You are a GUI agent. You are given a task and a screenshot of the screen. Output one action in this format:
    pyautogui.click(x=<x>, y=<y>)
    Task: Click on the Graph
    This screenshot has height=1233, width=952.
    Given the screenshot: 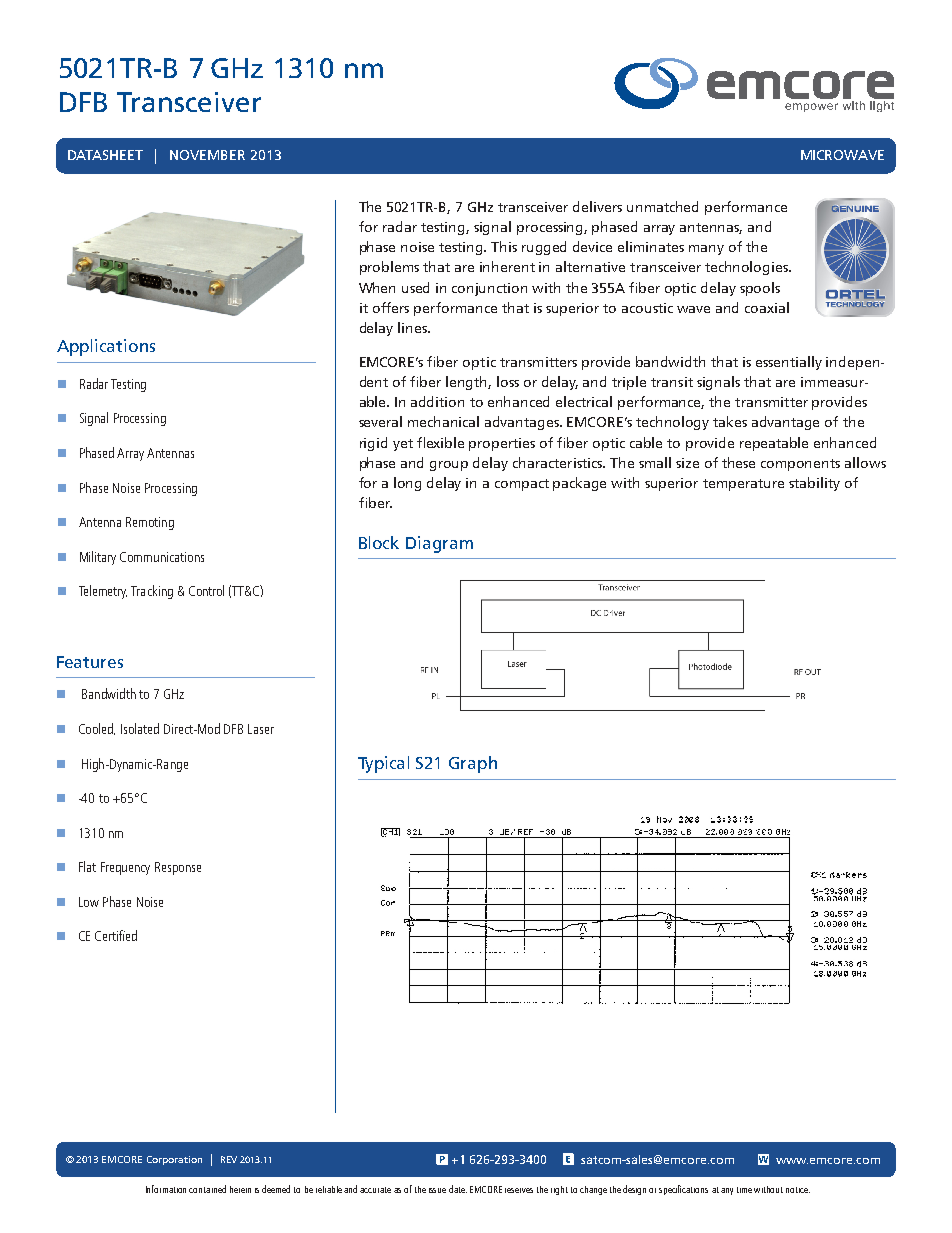 What is the action you would take?
    pyautogui.click(x=473, y=764)
